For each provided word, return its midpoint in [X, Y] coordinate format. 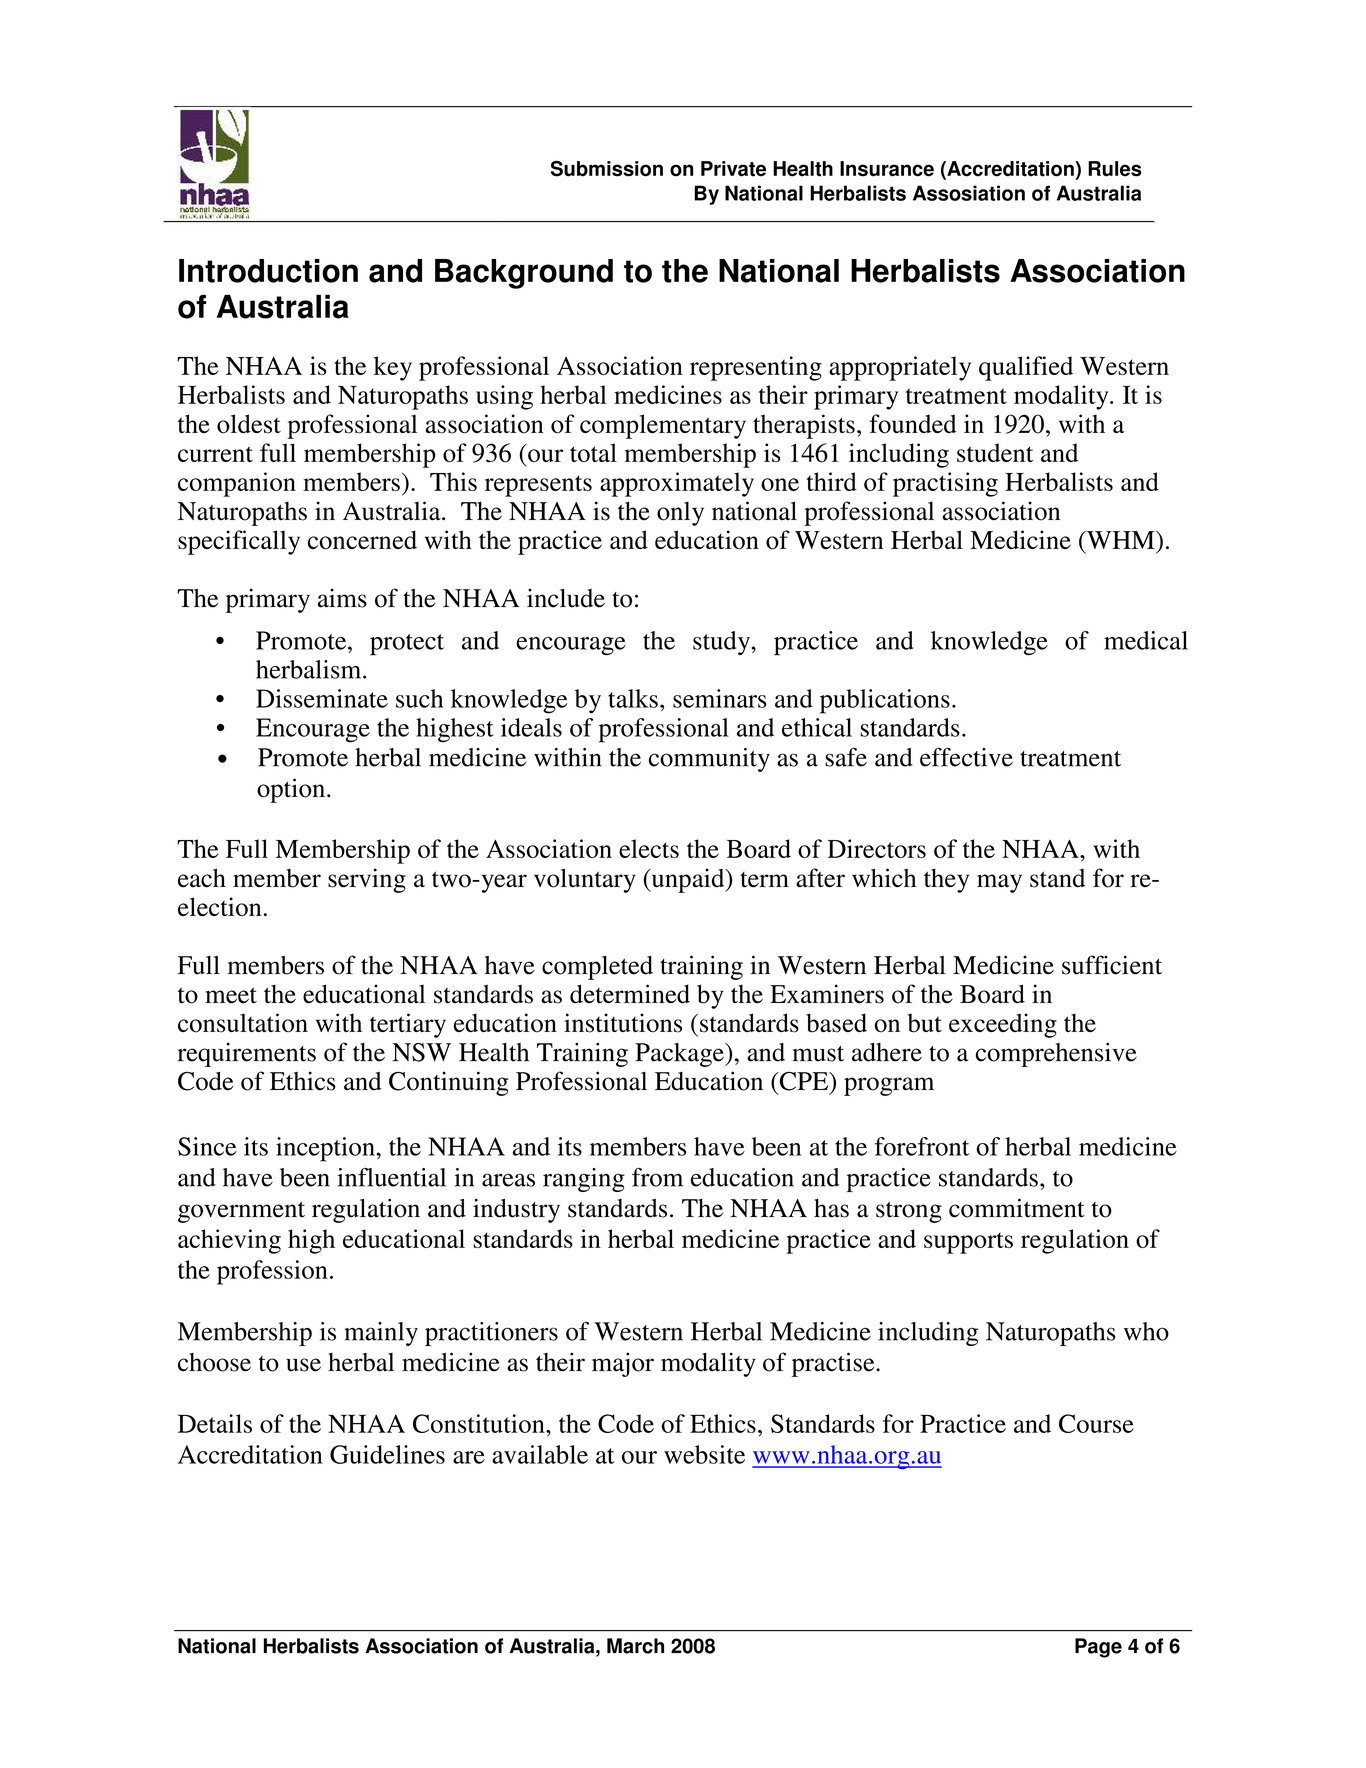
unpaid [688, 880]
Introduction [268, 271]
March [635, 1646]
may [999, 883]
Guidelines [387, 1454]
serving [367, 880]
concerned [362, 540]
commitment [1017, 1208]
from [657, 1177]
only [680, 514]
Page [1098, 1648]
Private [733, 169]
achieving [229, 1241]
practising [945, 484]
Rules [1115, 169]
